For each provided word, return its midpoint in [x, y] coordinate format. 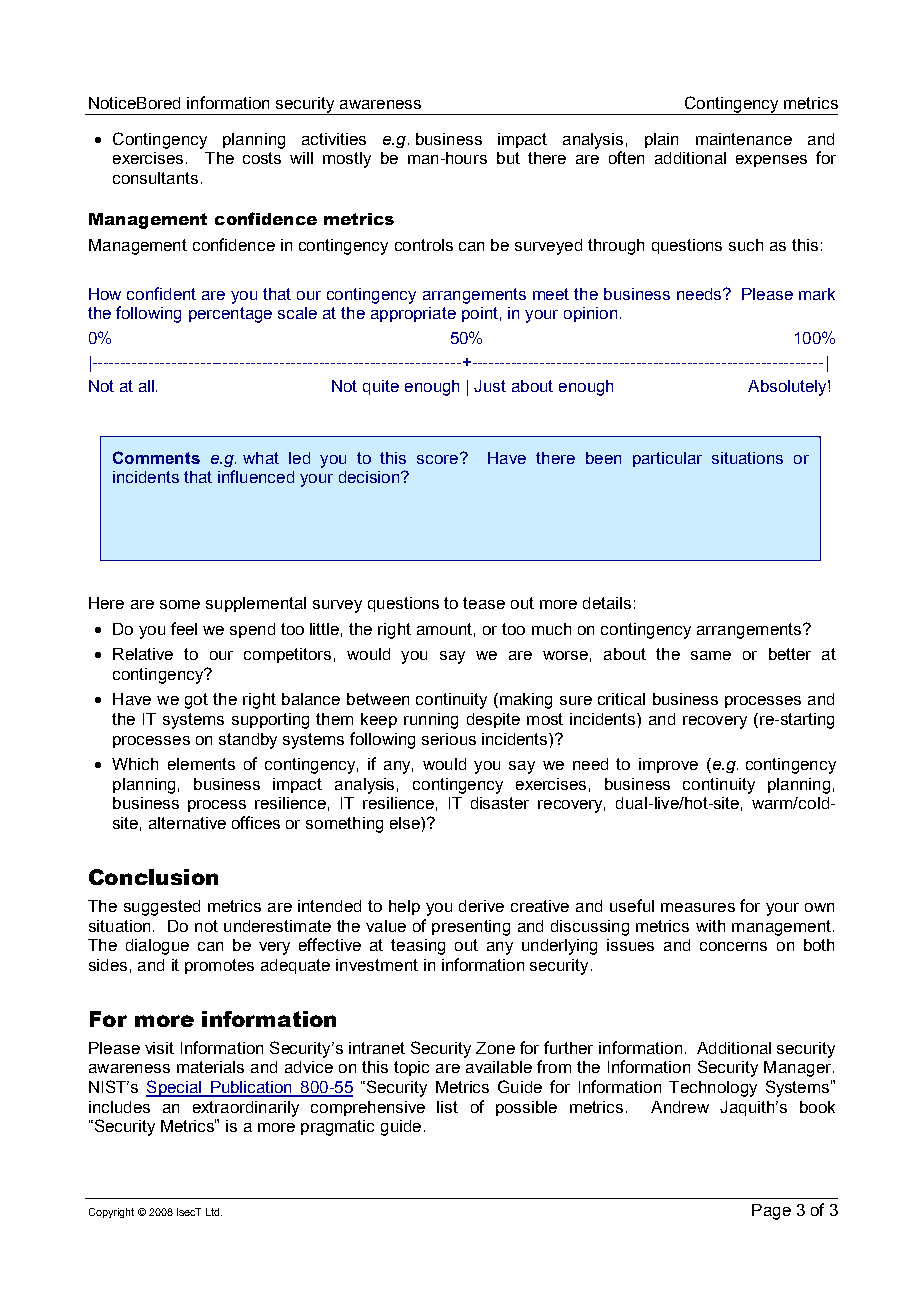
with [710, 926]
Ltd [214, 1212]
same [711, 655]
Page [771, 1212]
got [196, 701]
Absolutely [788, 388]
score [439, 458]
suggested [162, 908]
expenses [771, 161]
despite [493, 720]
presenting [471, 928]
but [508, 158]
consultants [155, 178]
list [447, 1107]
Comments [156, 457]
